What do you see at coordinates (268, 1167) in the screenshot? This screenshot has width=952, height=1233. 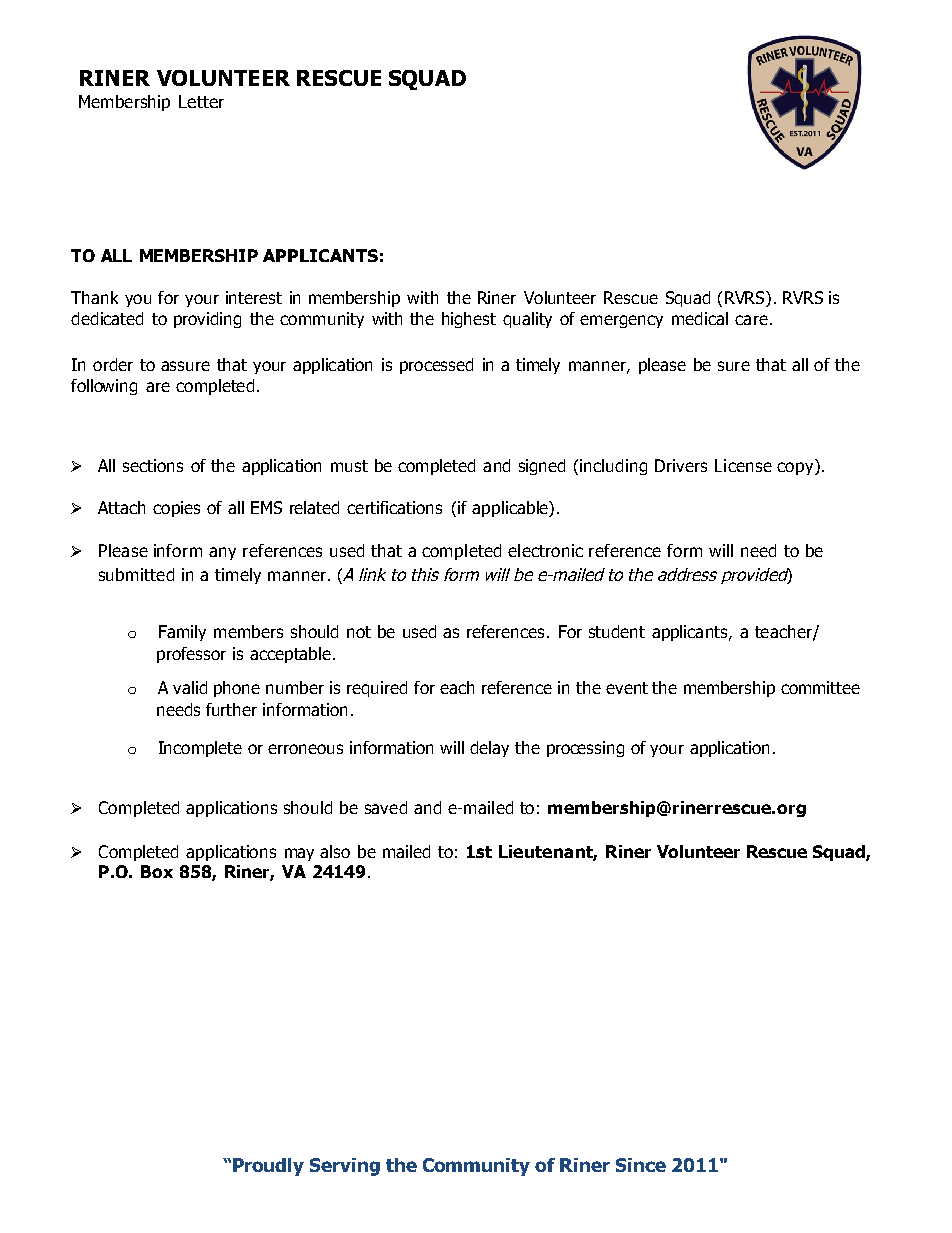 I see `Proudly` at bounding box center [268, 1167].
